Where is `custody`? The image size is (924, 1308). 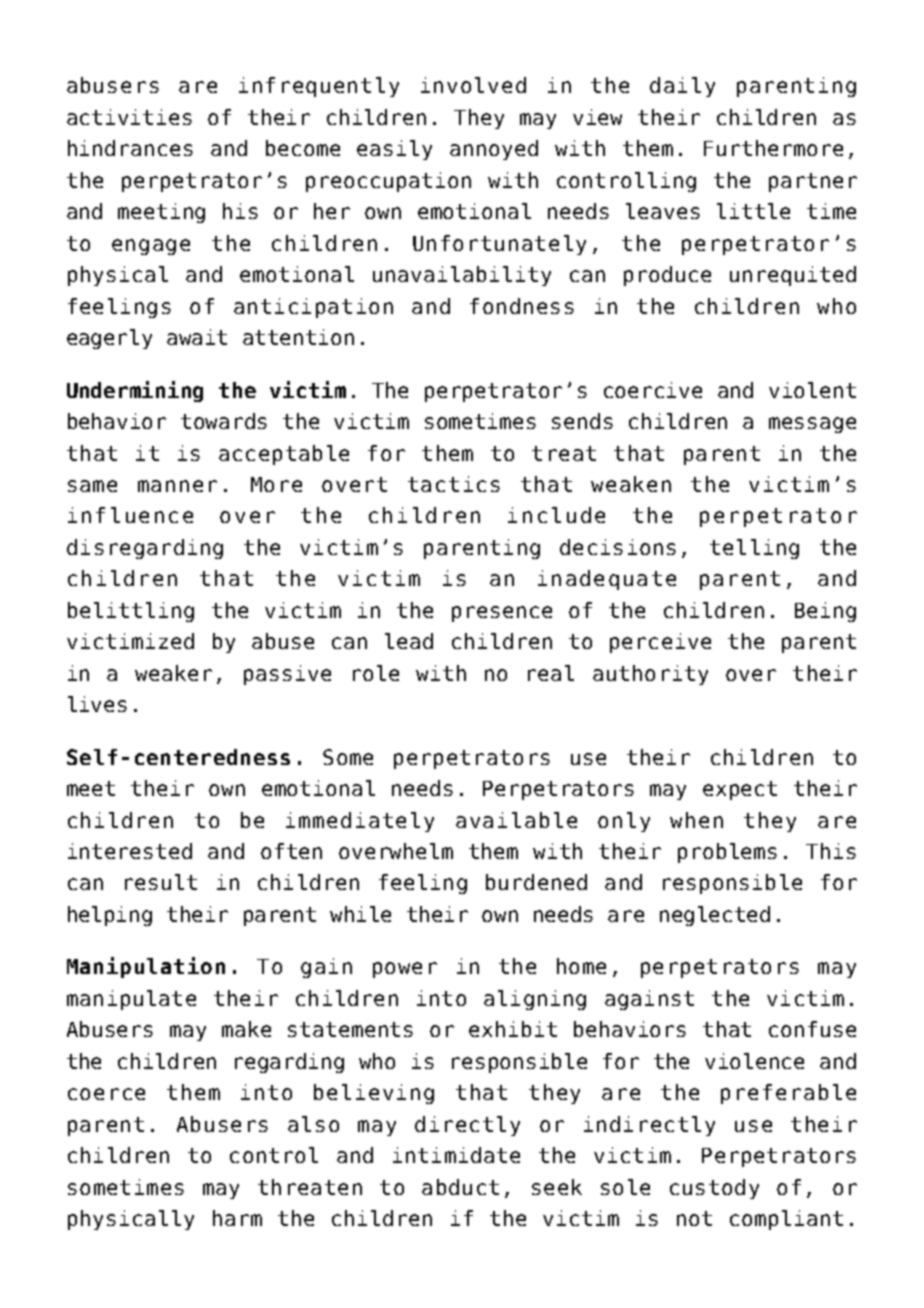
custody is located at coordinates (714, 1189).
